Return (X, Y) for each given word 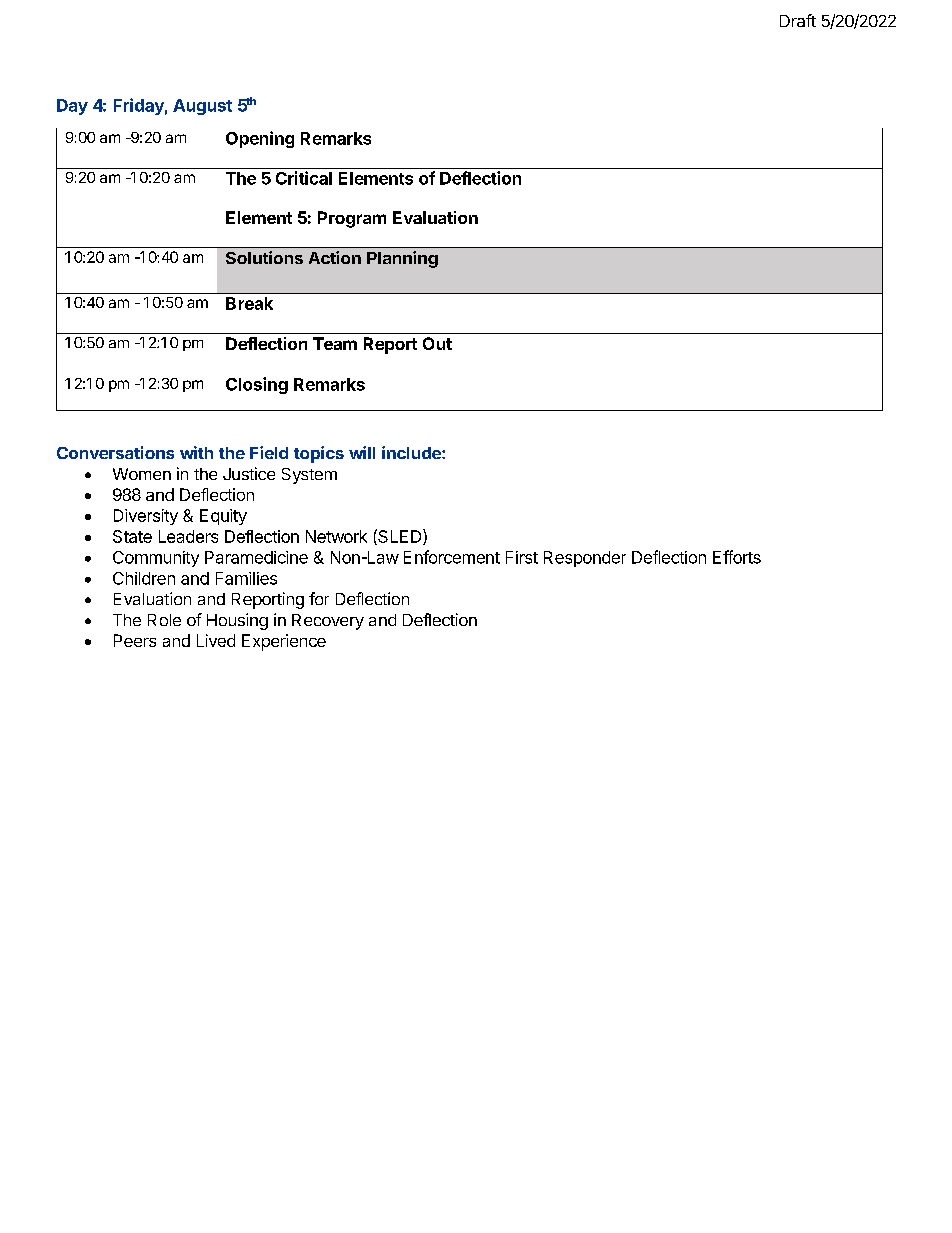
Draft (798, 20)
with (196, 452)
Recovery (328, 622)
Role (164, 620)
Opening (260, 139)
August (202, 107)
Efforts (737, 557)
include (412, 452)
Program (352, 219)
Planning (402, 259)
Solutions (264, 257)
